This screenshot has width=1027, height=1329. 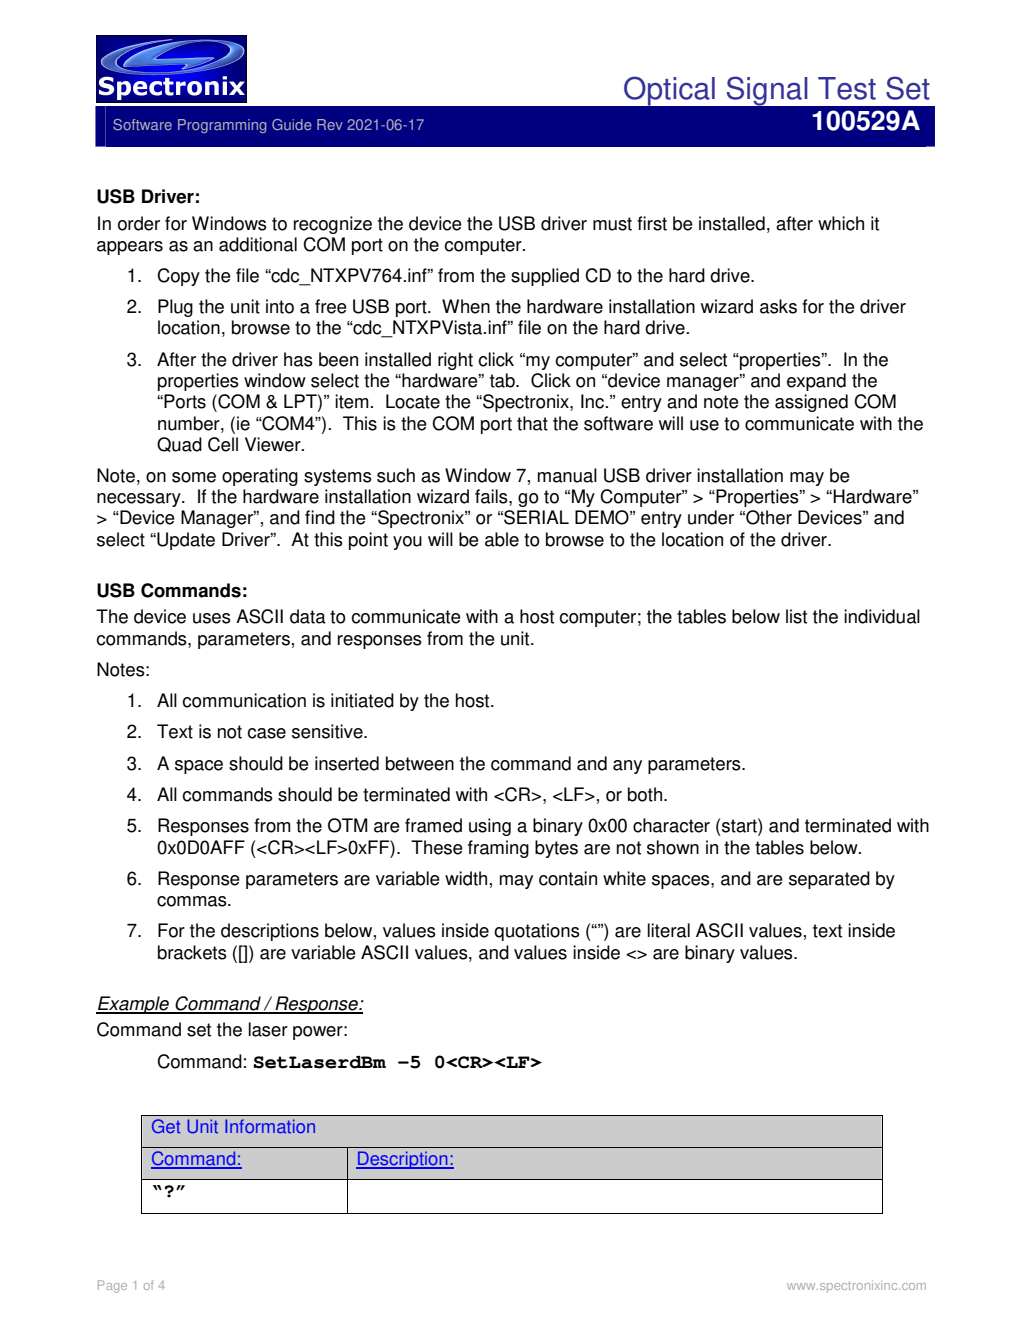 I want to click on separated, so click(x=829, y=880).
